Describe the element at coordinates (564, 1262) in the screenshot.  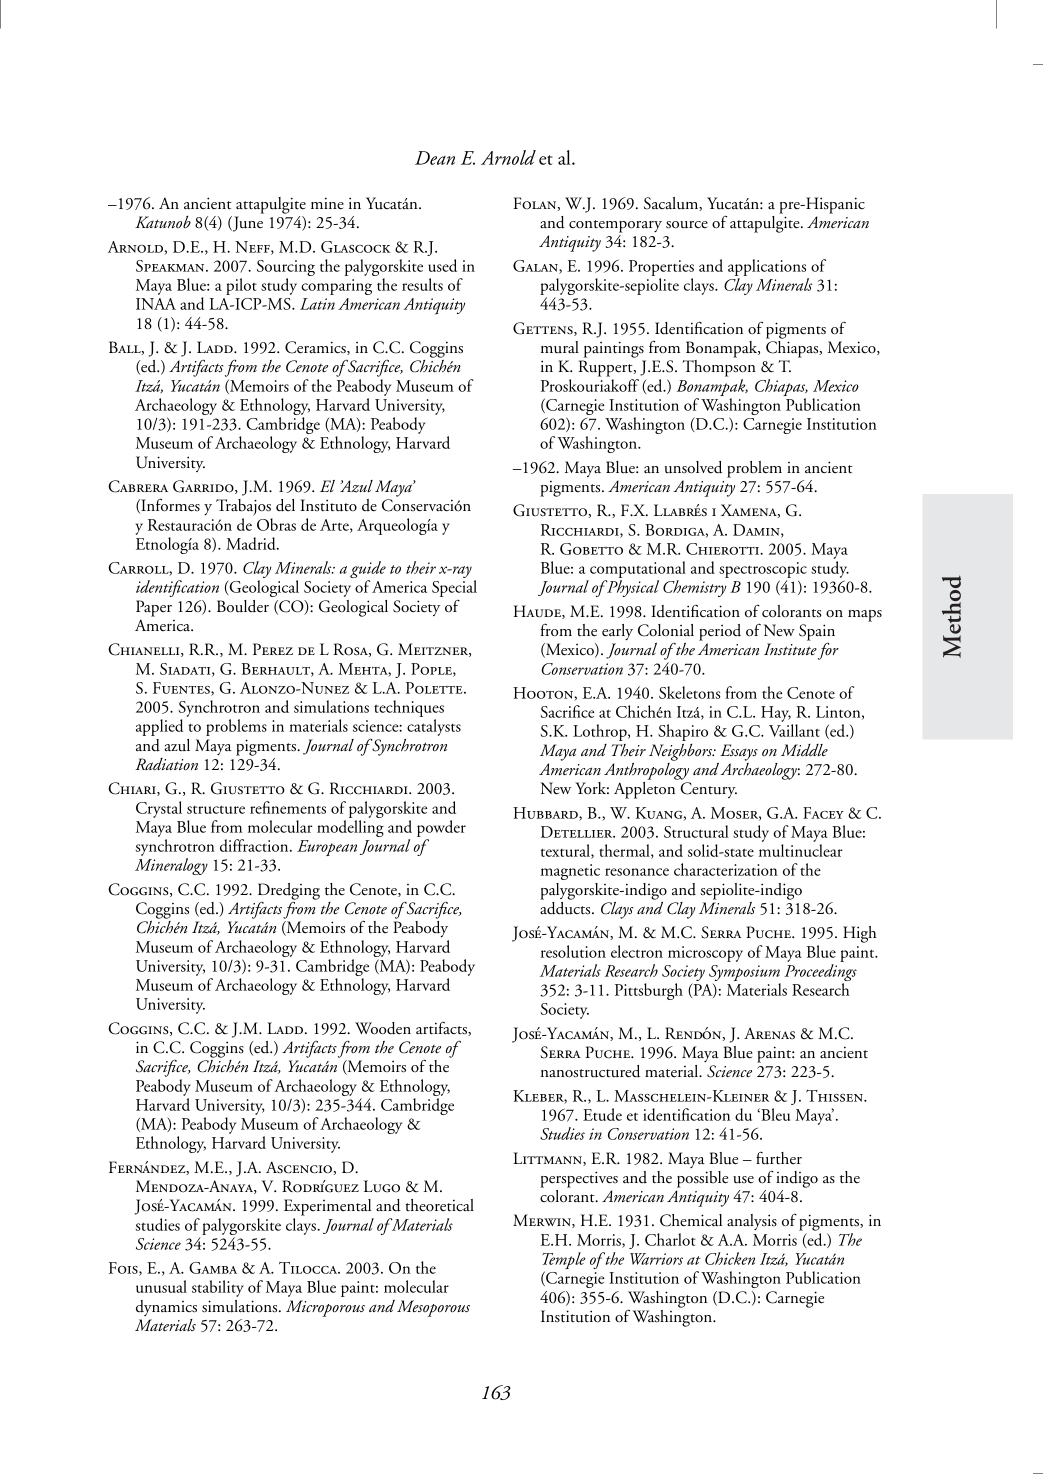
I see `Temple` at that location.
